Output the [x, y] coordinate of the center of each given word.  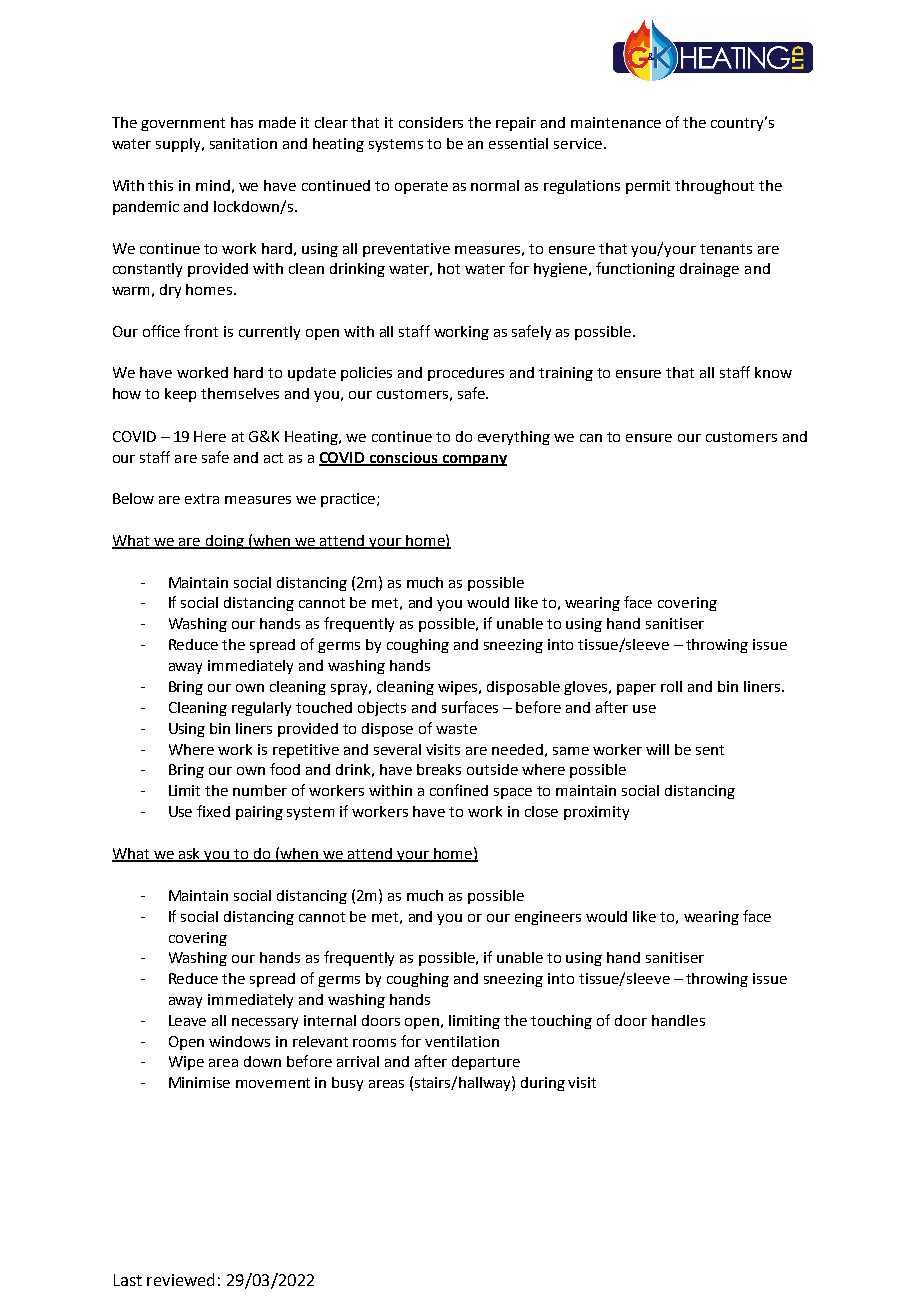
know [773, 372]
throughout [714, 187]
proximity [596, 813]
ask [190, 855]
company [473, 460]
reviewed [180, 1279]
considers [431, 122]
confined [459, 790]
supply [180, 145]
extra [202, 499]
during [543, 1084]
